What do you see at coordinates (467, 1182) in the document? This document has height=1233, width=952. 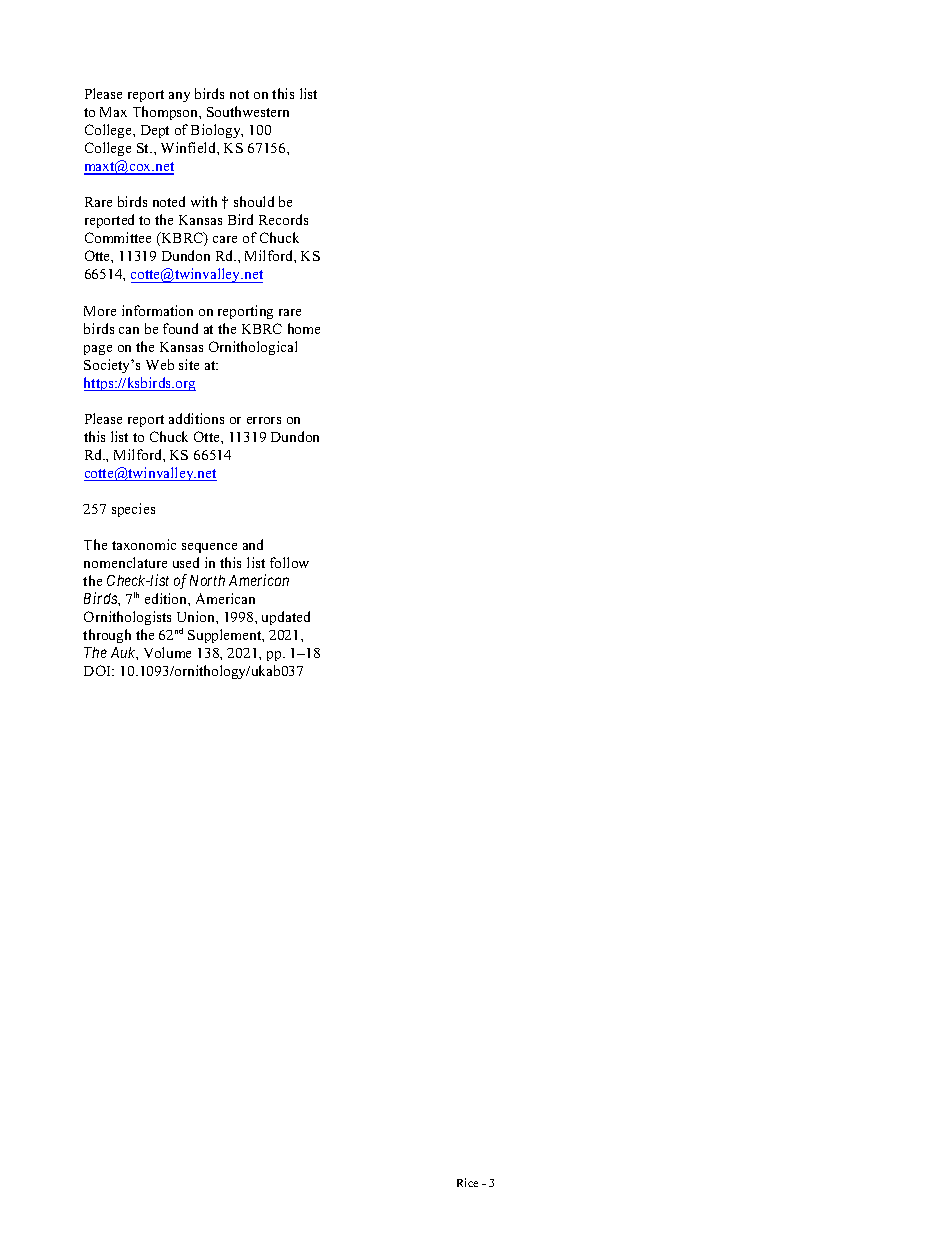 I see `Rice` at bounding box center [467, 1182].
